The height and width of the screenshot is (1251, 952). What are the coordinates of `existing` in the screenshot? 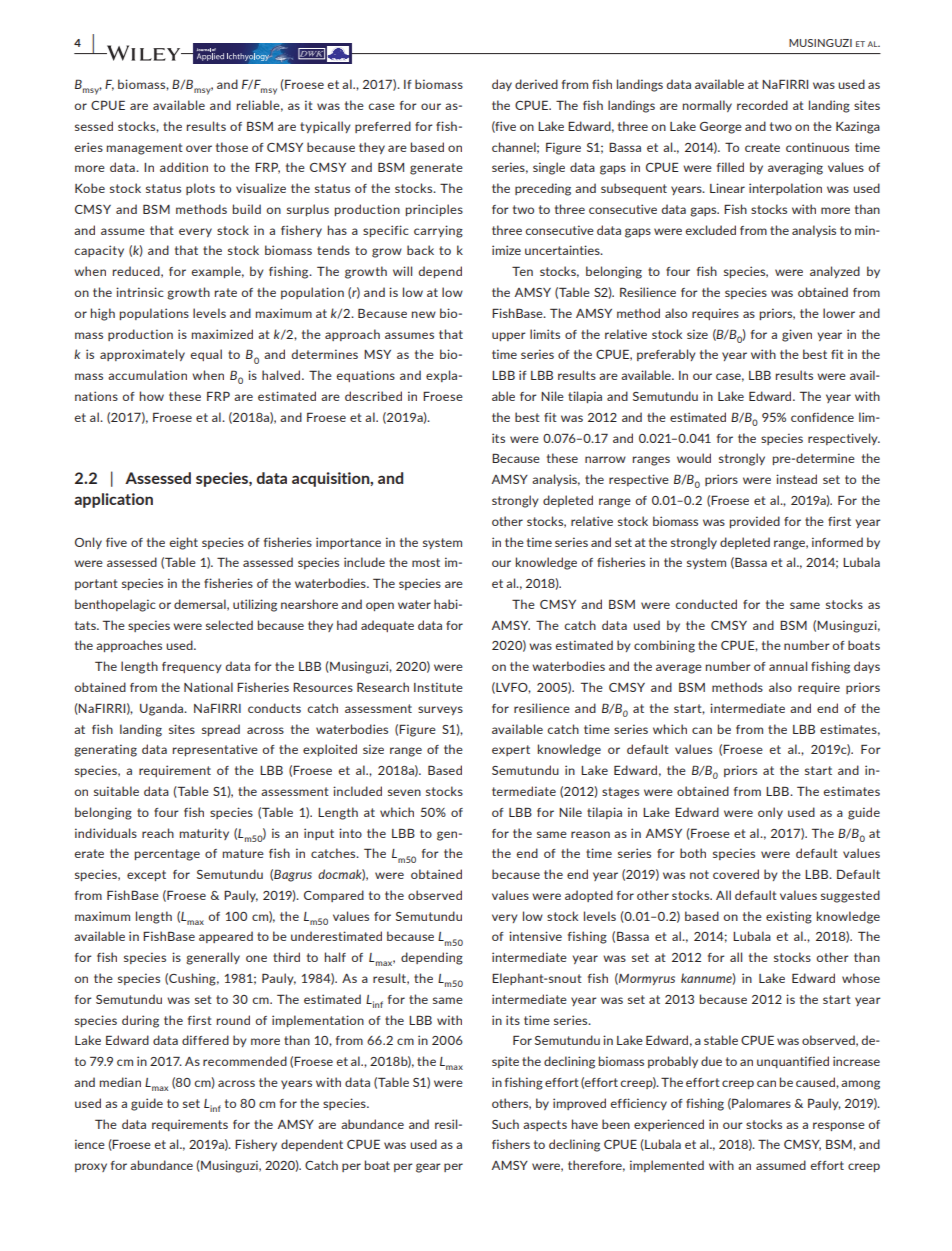 It's located at (789, 917).
